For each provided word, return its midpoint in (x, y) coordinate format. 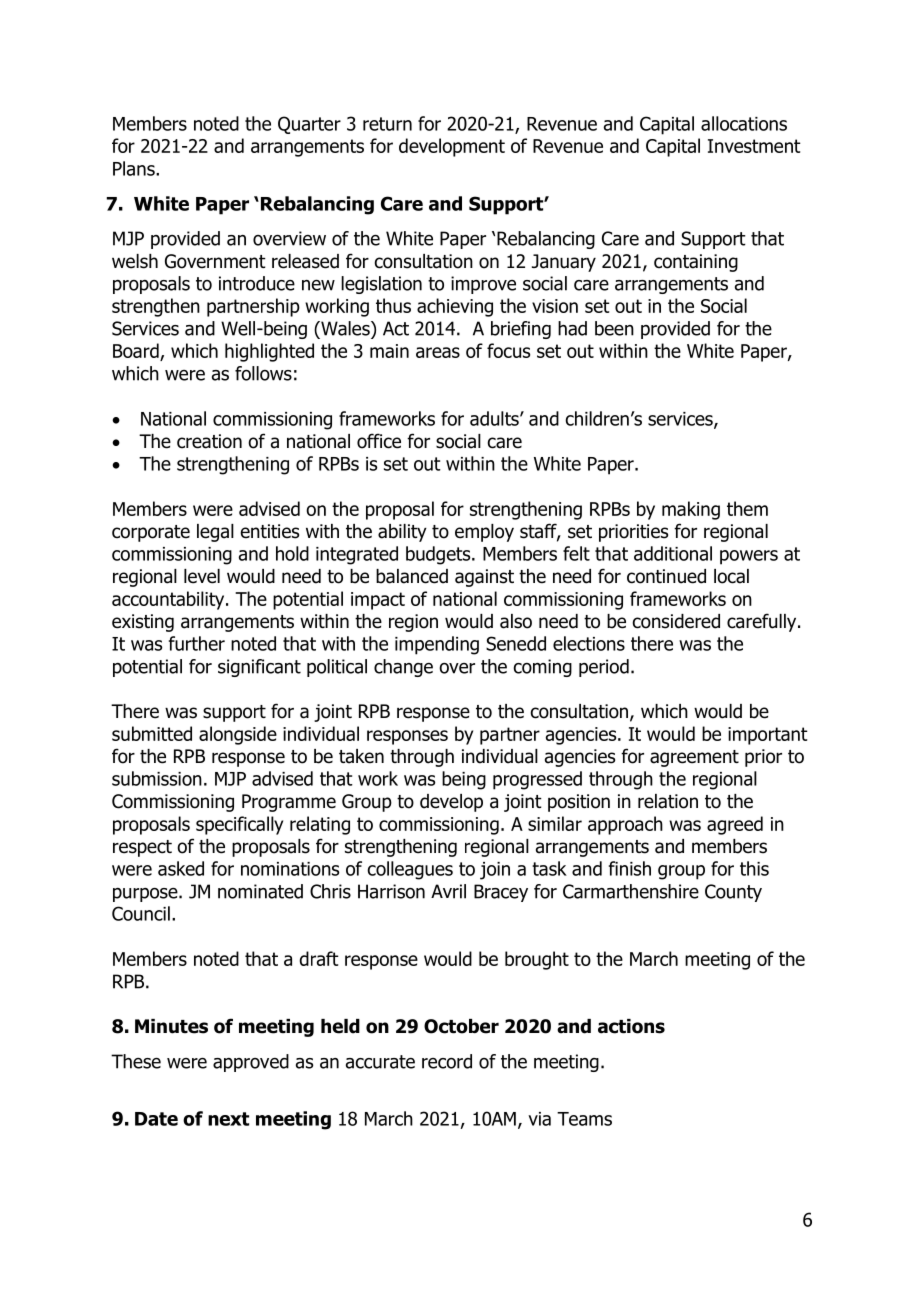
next (228, 1119)
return (387, 124)
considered (676, 621)
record (447, 1061)
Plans (135, 168)
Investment (754, 146)
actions (631, 1026)
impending (437, 645)
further (197, 643)
